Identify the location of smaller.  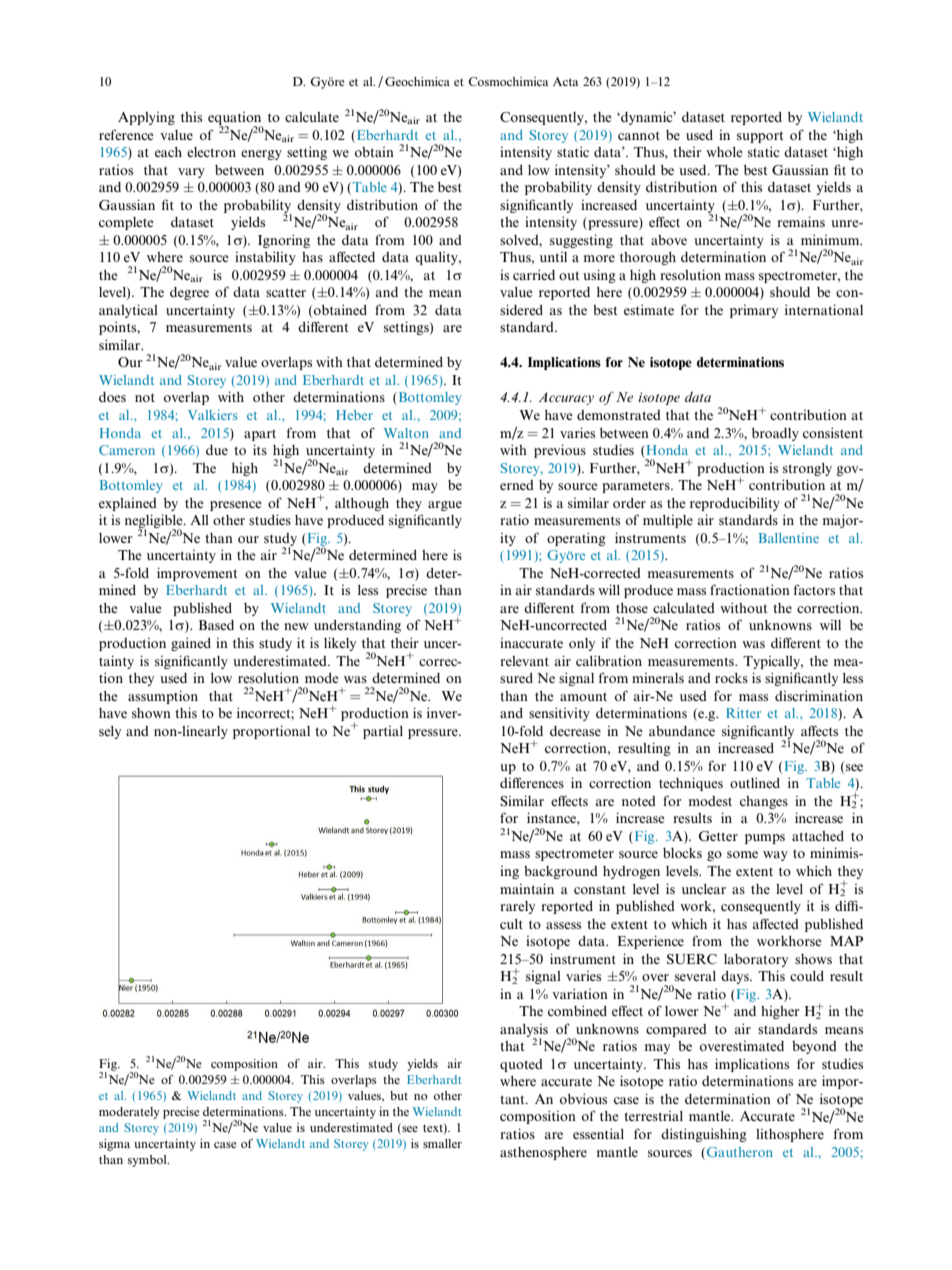
(442, 1143).
